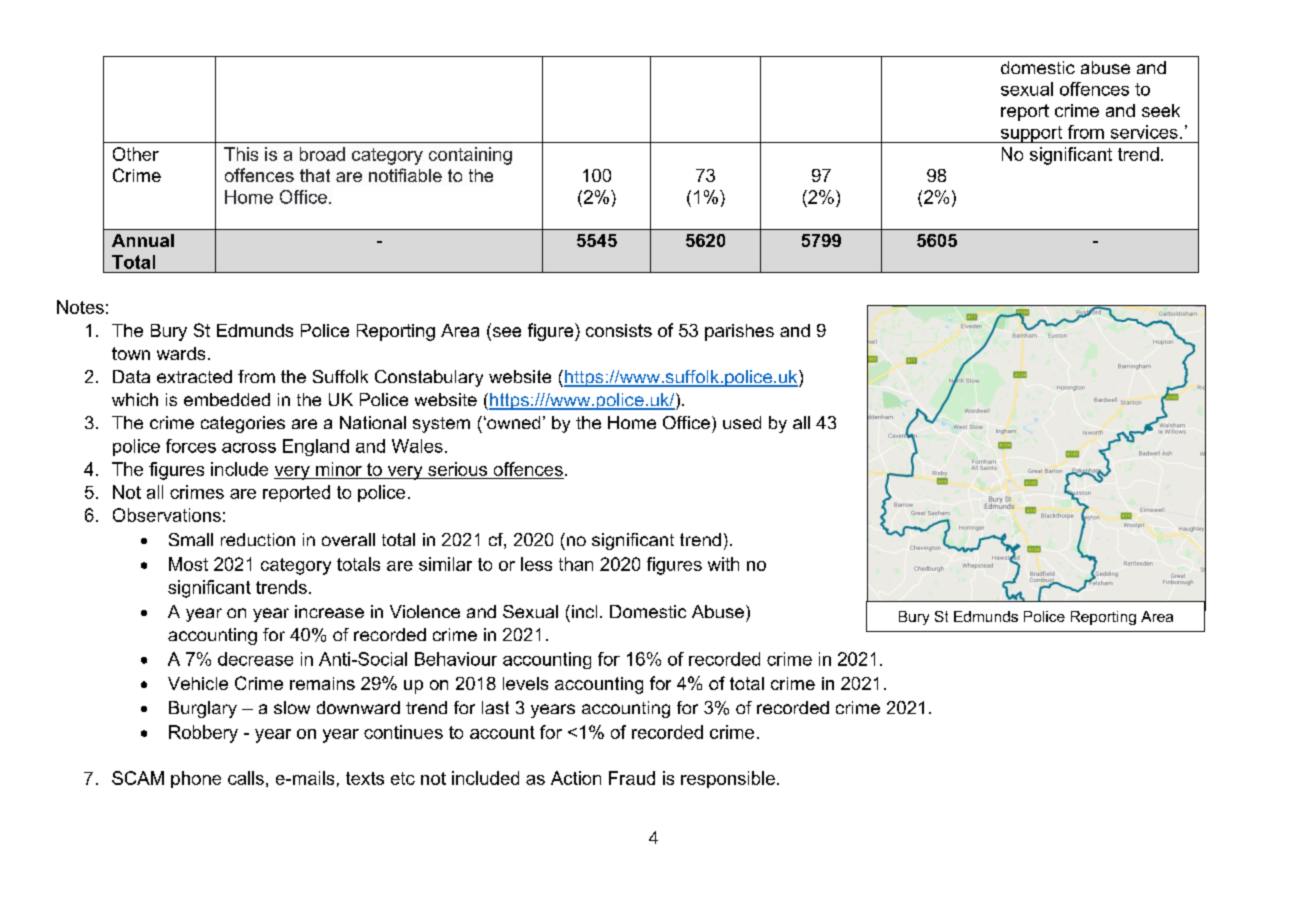 This screenshot has height=924, width=1308. Describe the element at coordinates (632, 778) in the screenshot. I see `Fraud` at that location.
